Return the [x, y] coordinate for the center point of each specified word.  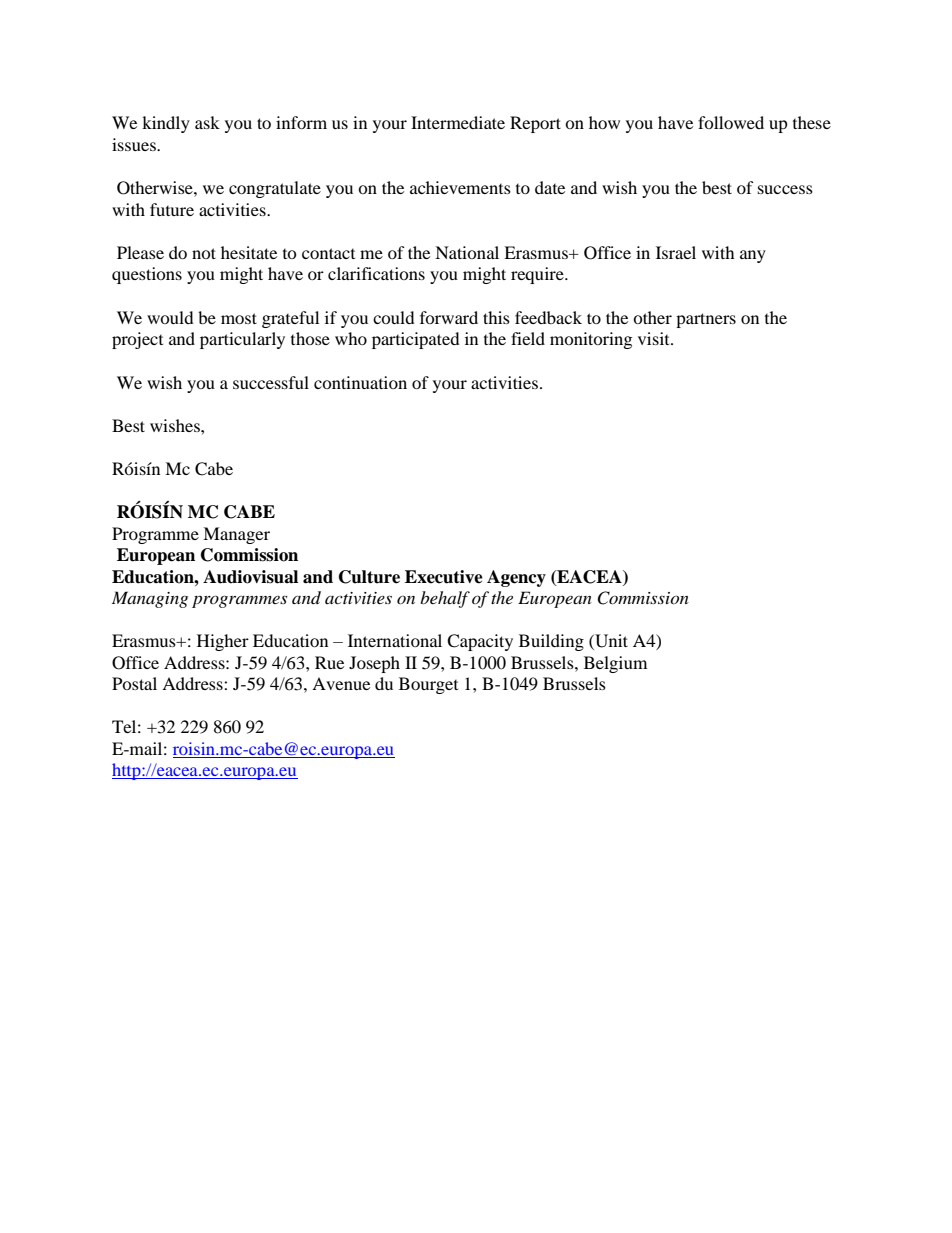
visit [655, 338]
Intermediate [458, 122]
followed [731, 122]
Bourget [428, 685]
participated [416, 340]
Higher [223, 642]
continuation [360, 382]
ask [207, 122]
